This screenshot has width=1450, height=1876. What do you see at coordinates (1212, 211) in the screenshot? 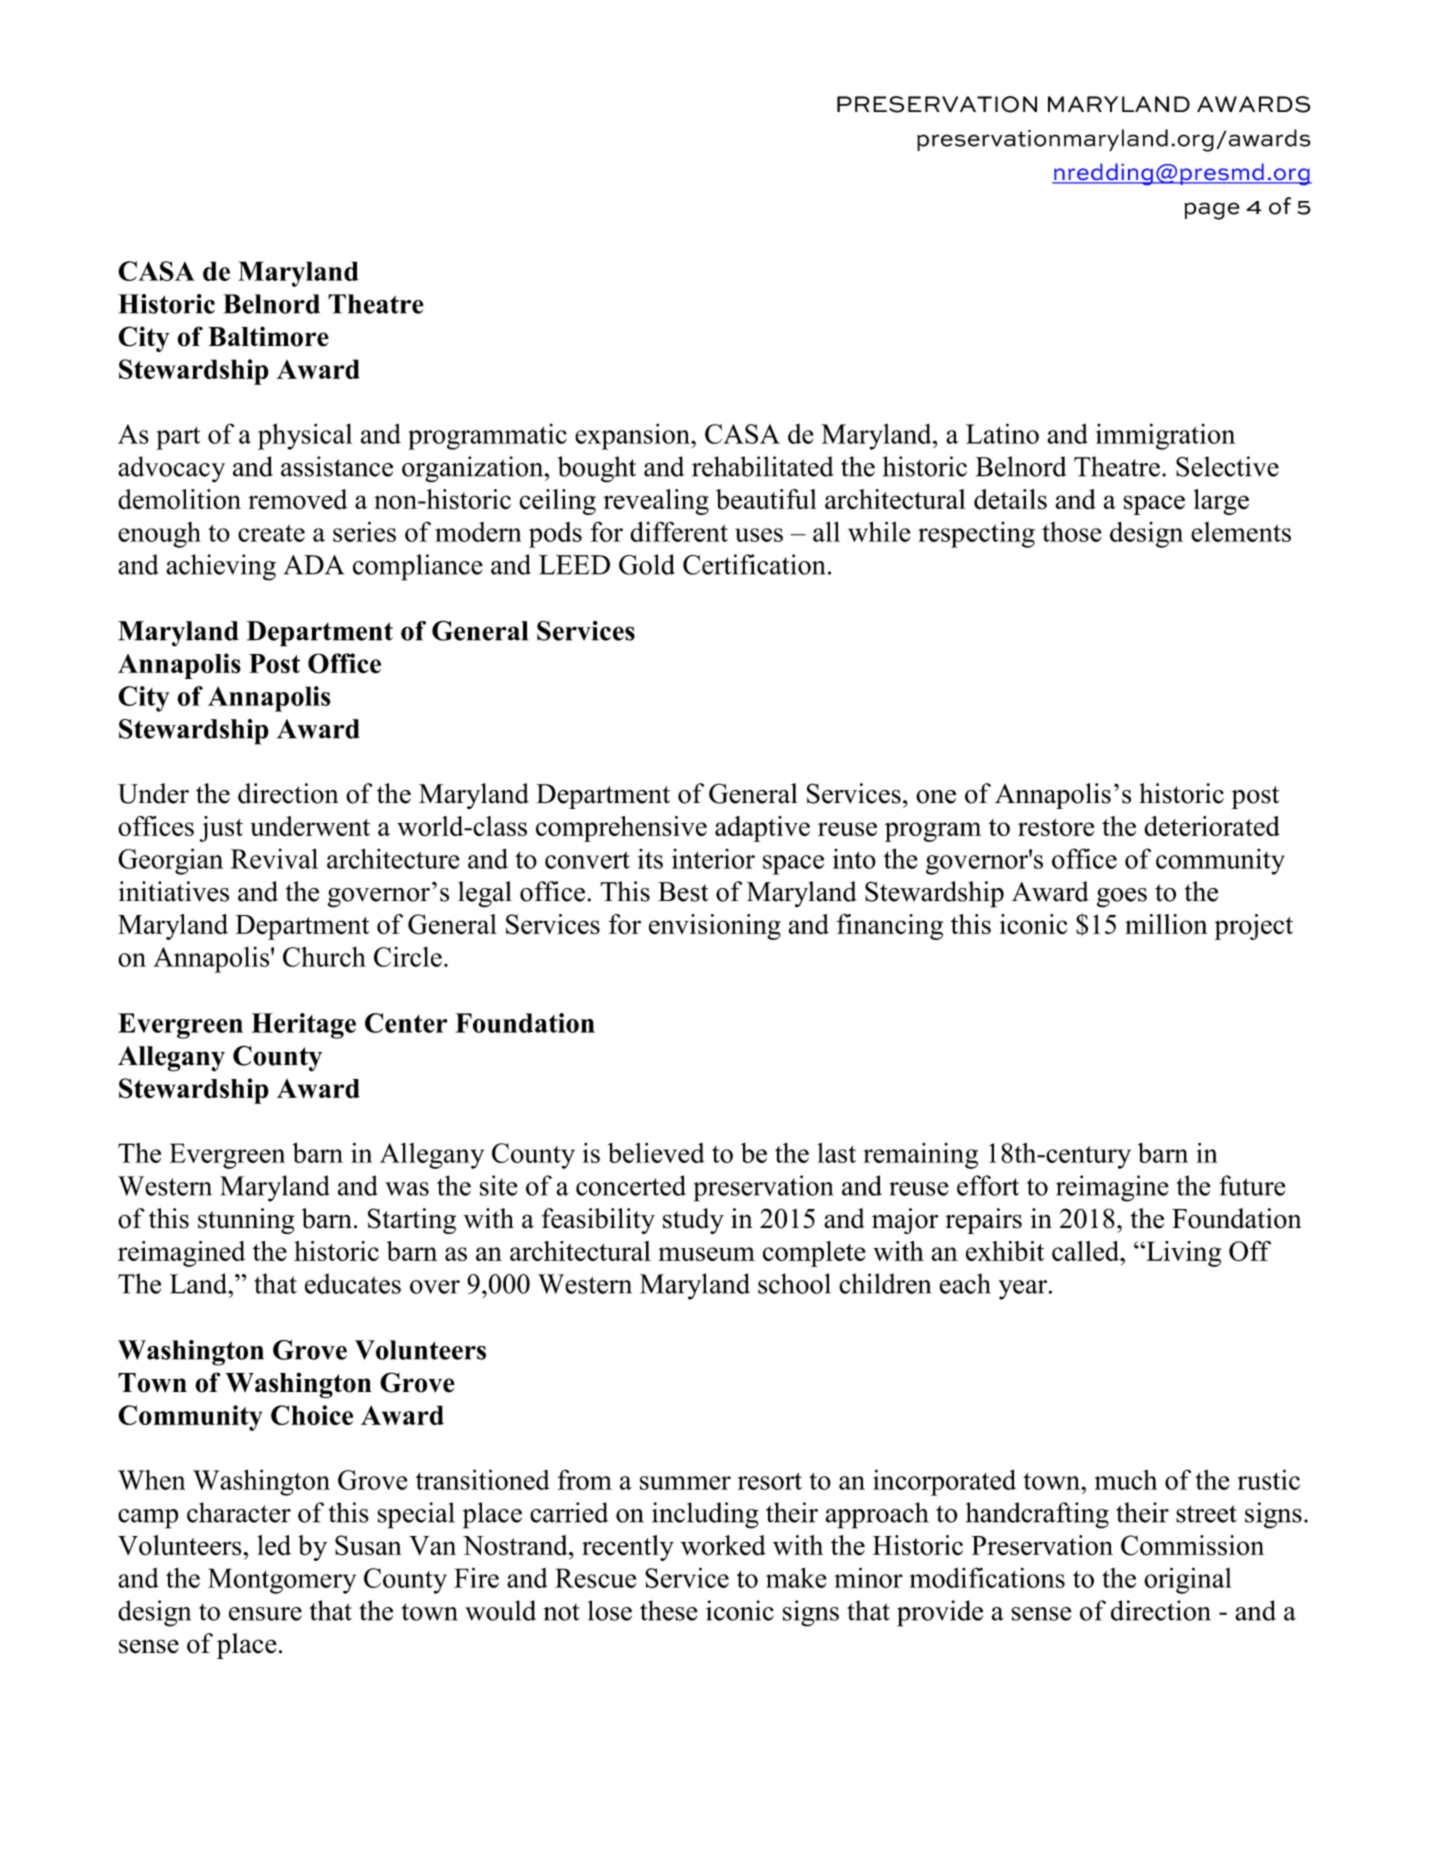
I see `page` at bounding box center [1212, 211].
